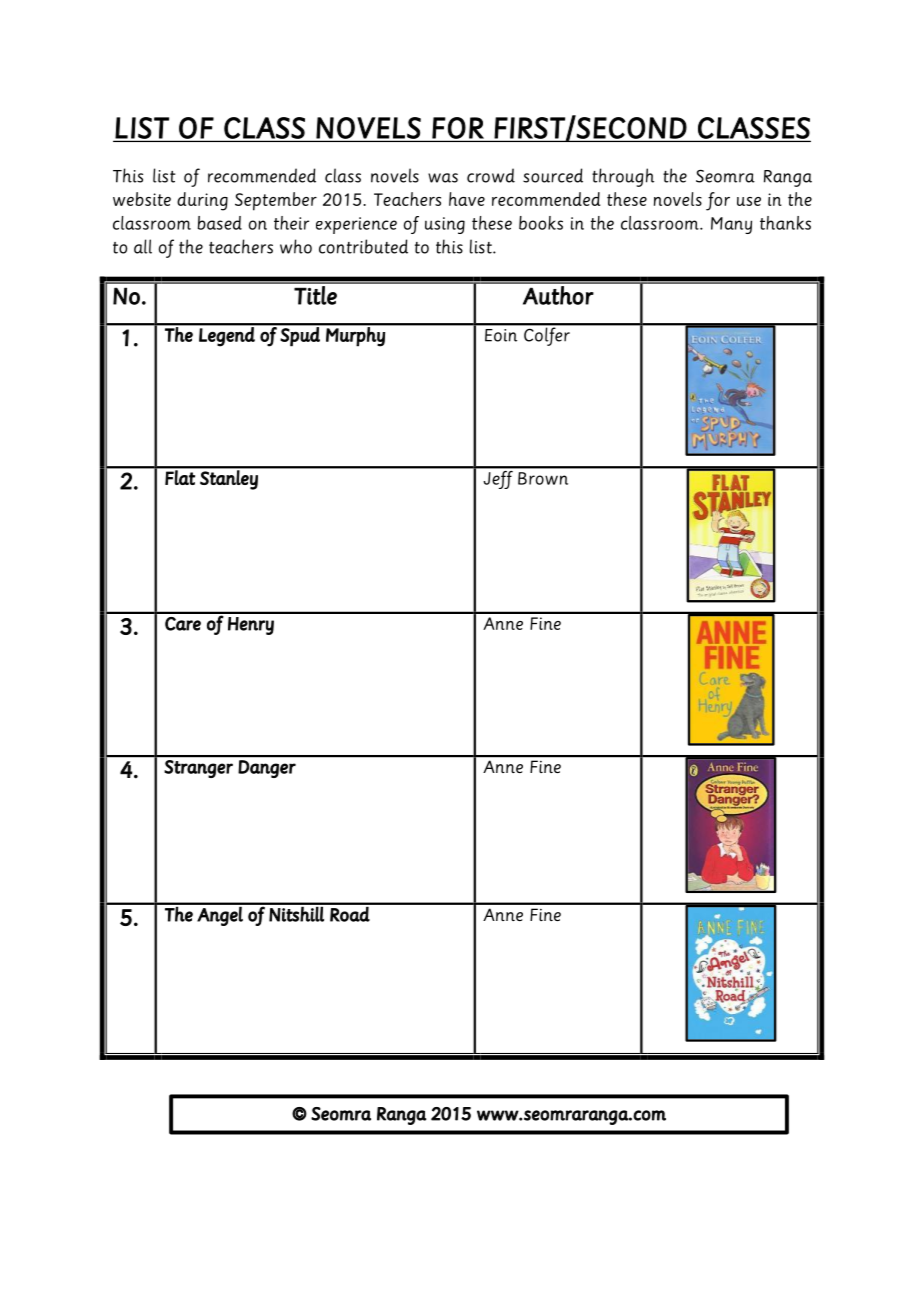  Describe the element at coordinates (543, 478) in the screenshot. I see `Brown` at that location.
